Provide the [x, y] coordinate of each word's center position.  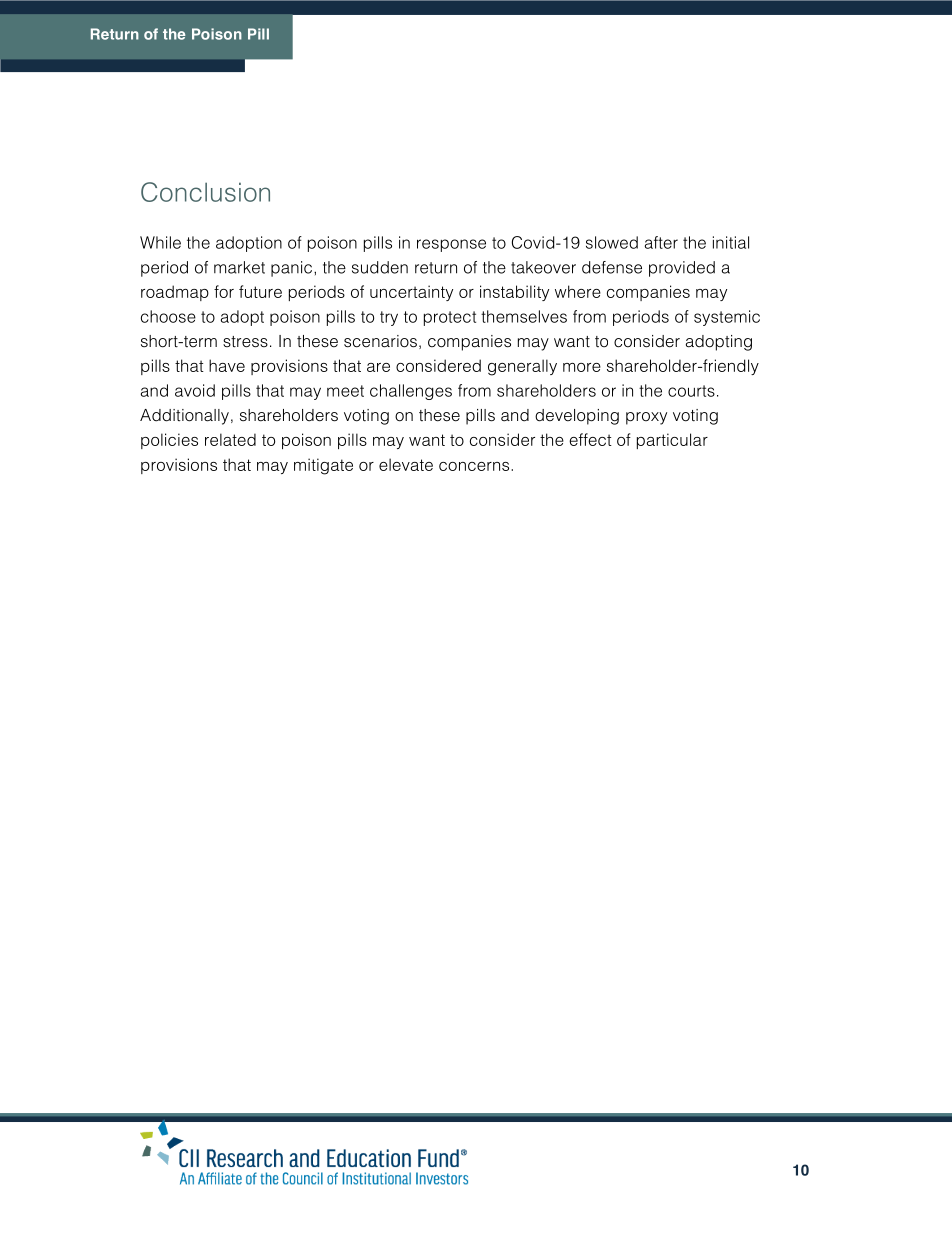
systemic [727, 318]
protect [450, 318]
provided [682, 269]
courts [691, 391]
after [661, 242]
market [239, 267]
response [451, 245]
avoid [195, 390]
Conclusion [205, 192]
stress [245, 342]
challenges [411, 392]
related [230, 439]
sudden [380, 267]
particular [672, 441]
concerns [474, 466]
